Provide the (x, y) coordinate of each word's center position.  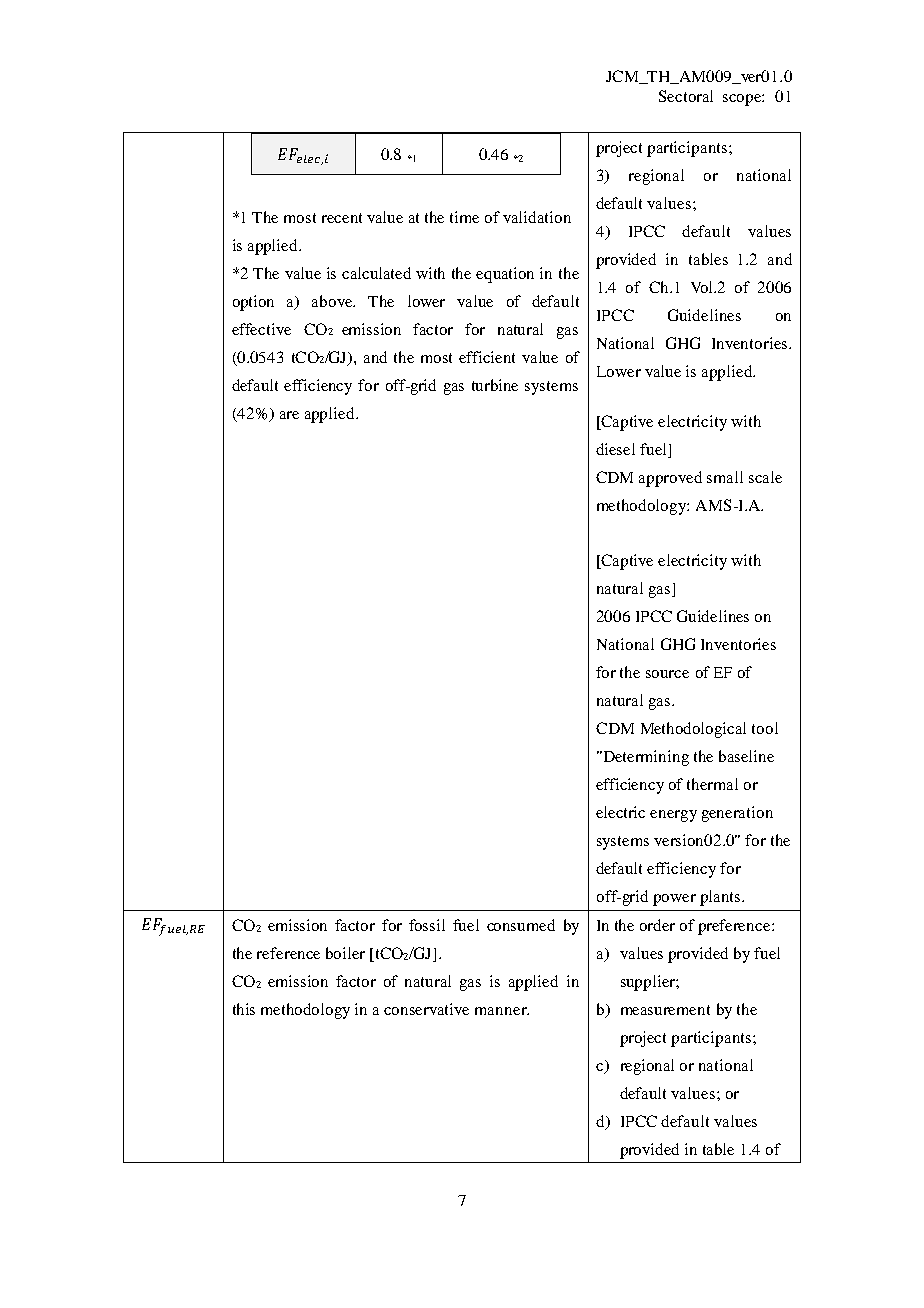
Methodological (693, 730)
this (244, 1009)
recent (342, 218)
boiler (345, 953)
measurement (665, 1010)
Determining (645, 758)
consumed (521, 925)
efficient (487, 357)
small (725, 477)
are (289, 415)
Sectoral (686, 96)
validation (537, 217)
